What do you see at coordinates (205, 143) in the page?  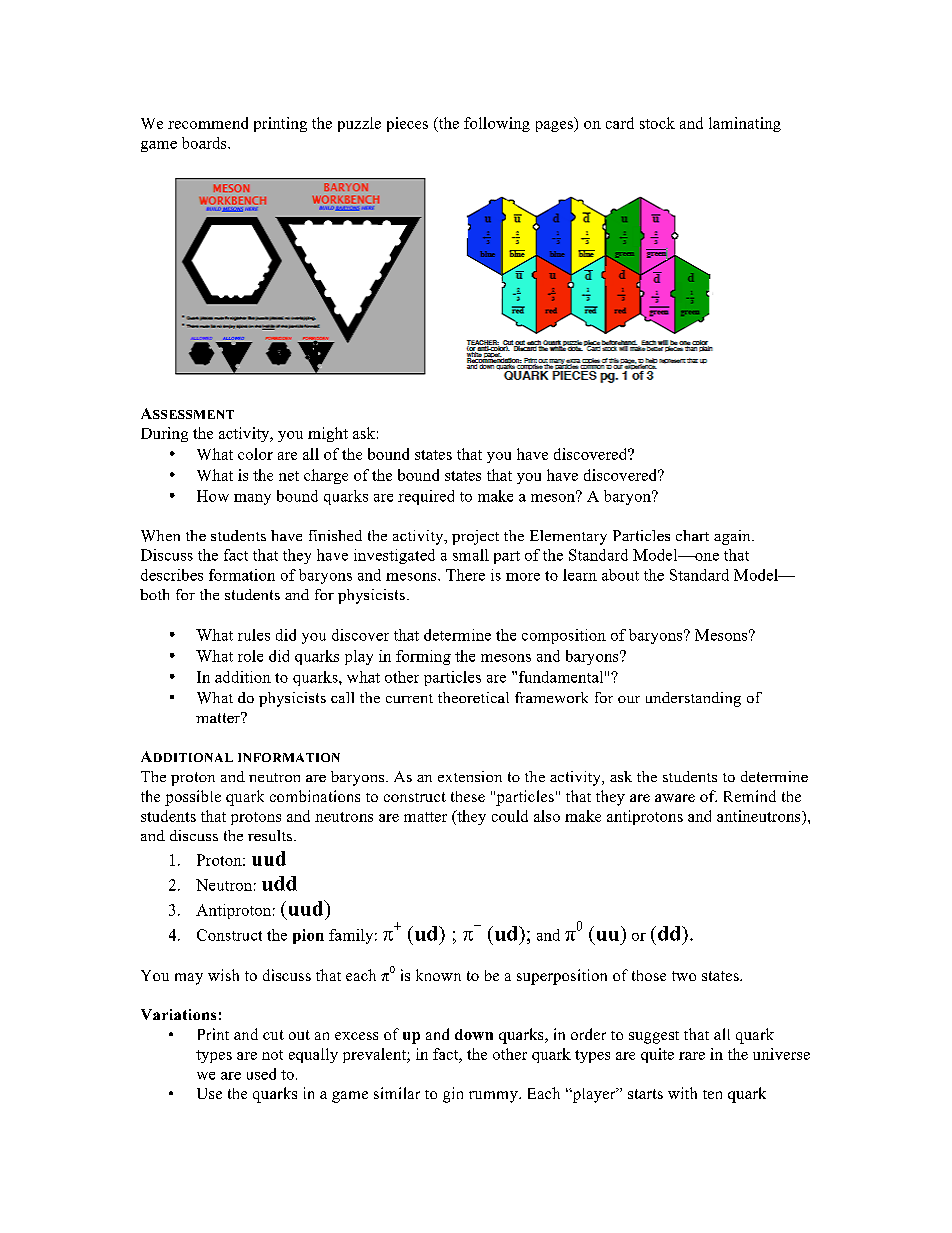 I see `boards` at bounding box center [205, 143].
